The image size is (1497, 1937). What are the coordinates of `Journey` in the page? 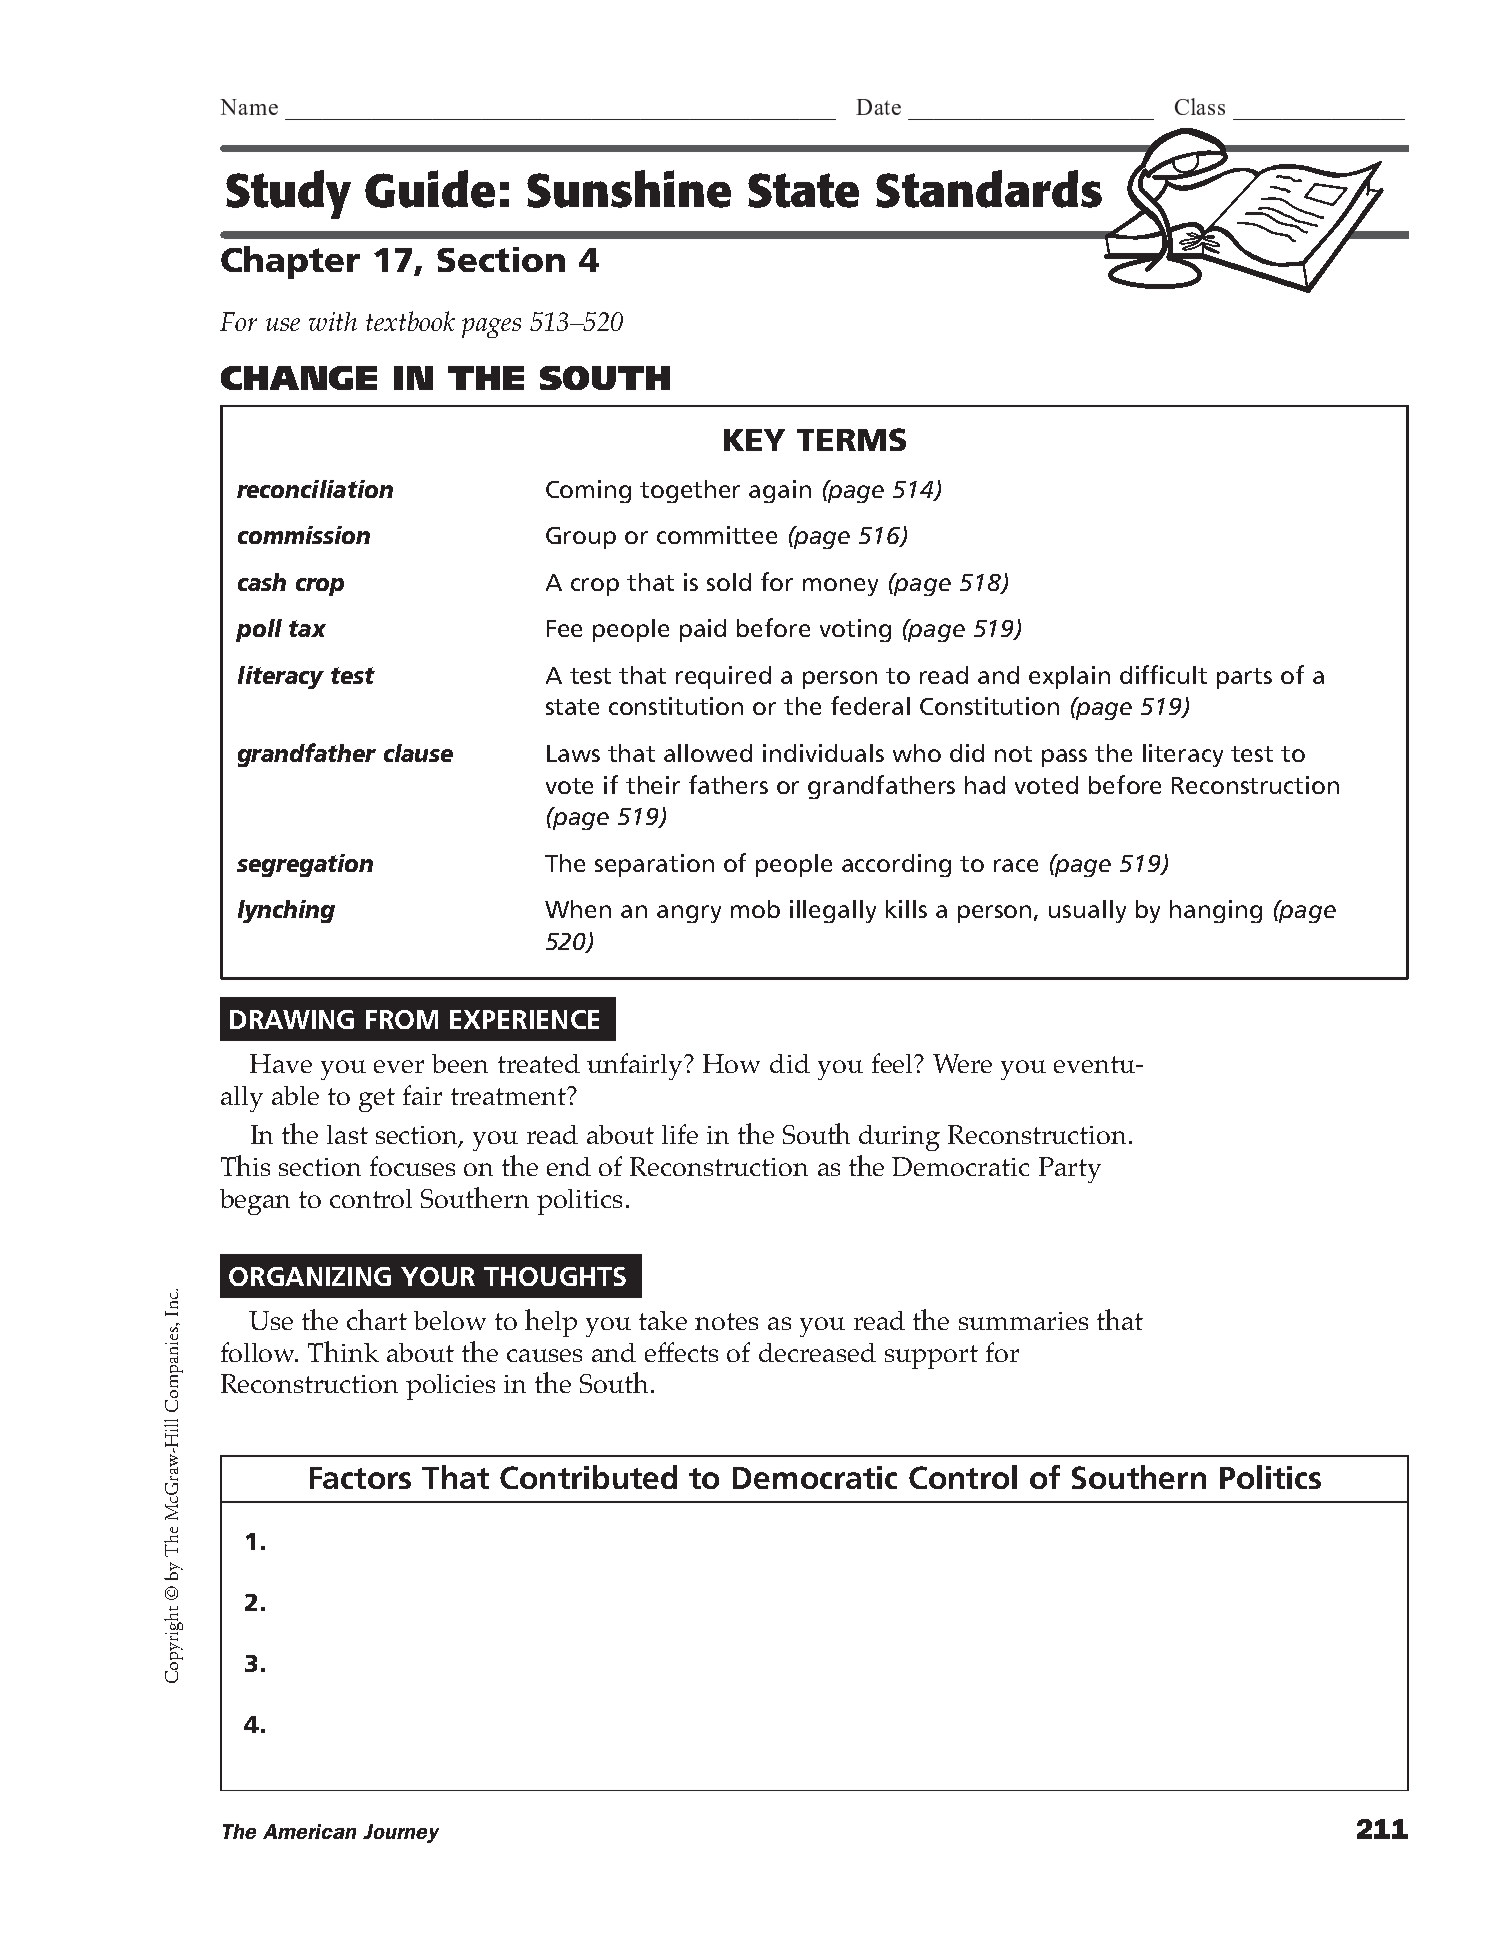 It's located at (401, 1833).
